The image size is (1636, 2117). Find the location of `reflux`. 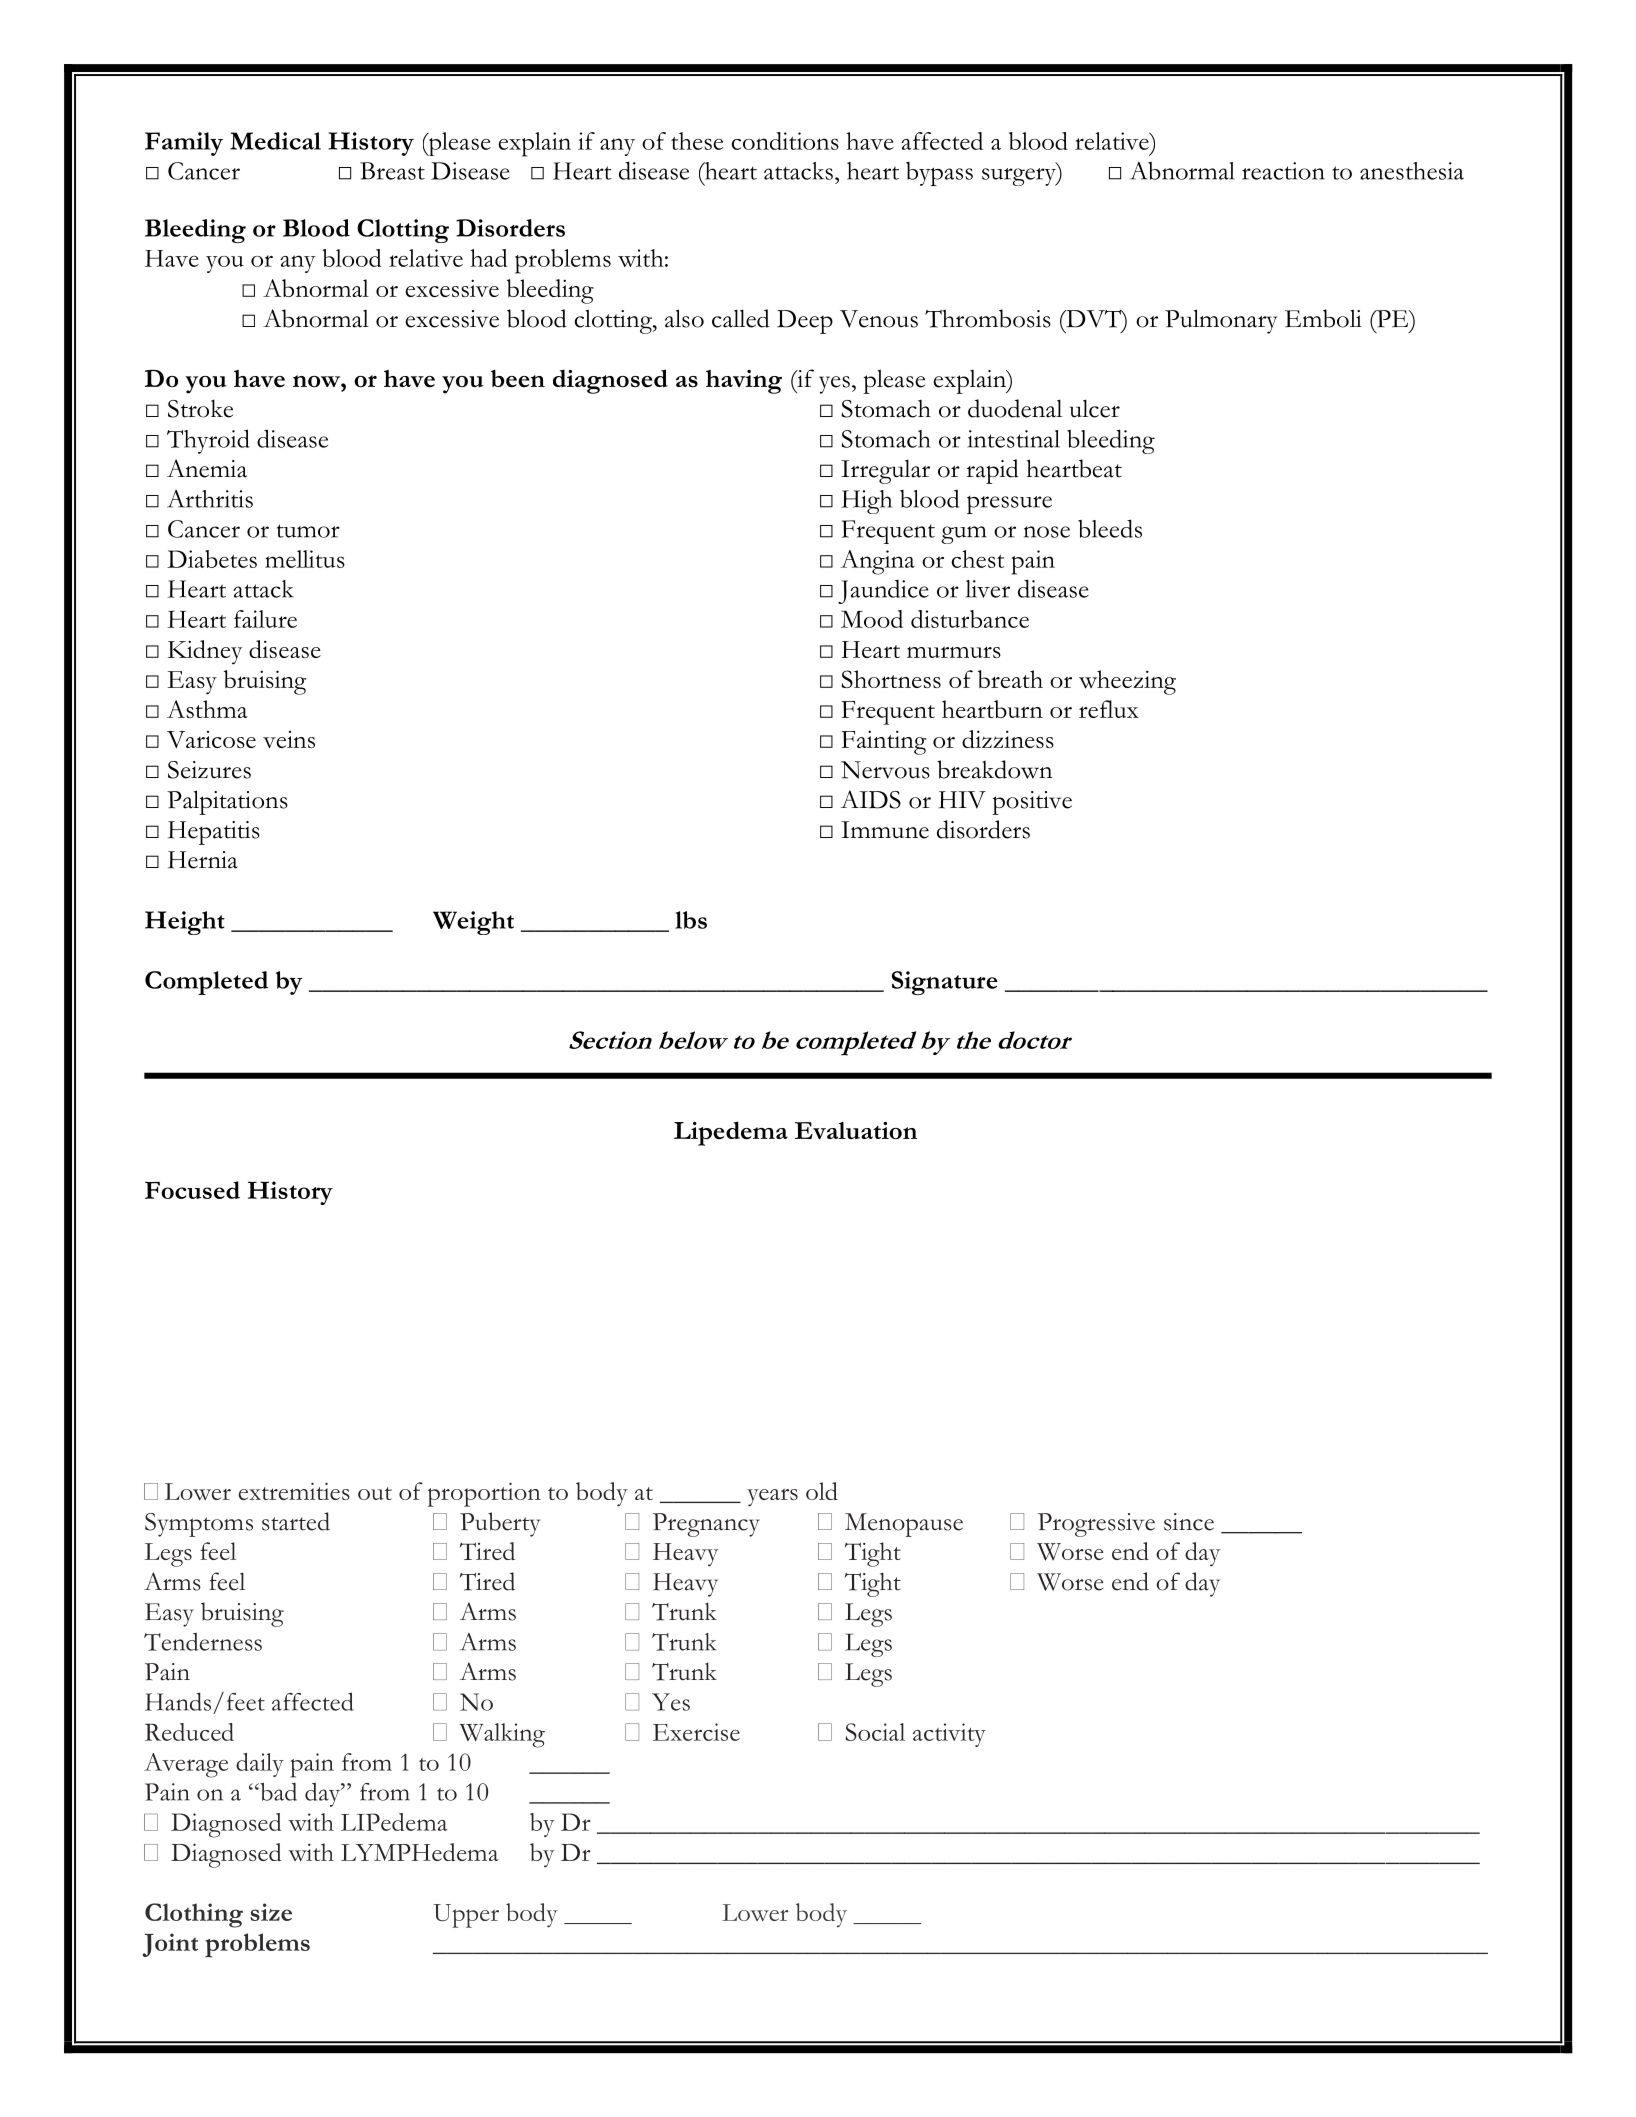

reflux is located at coordinates (1108, 709).
